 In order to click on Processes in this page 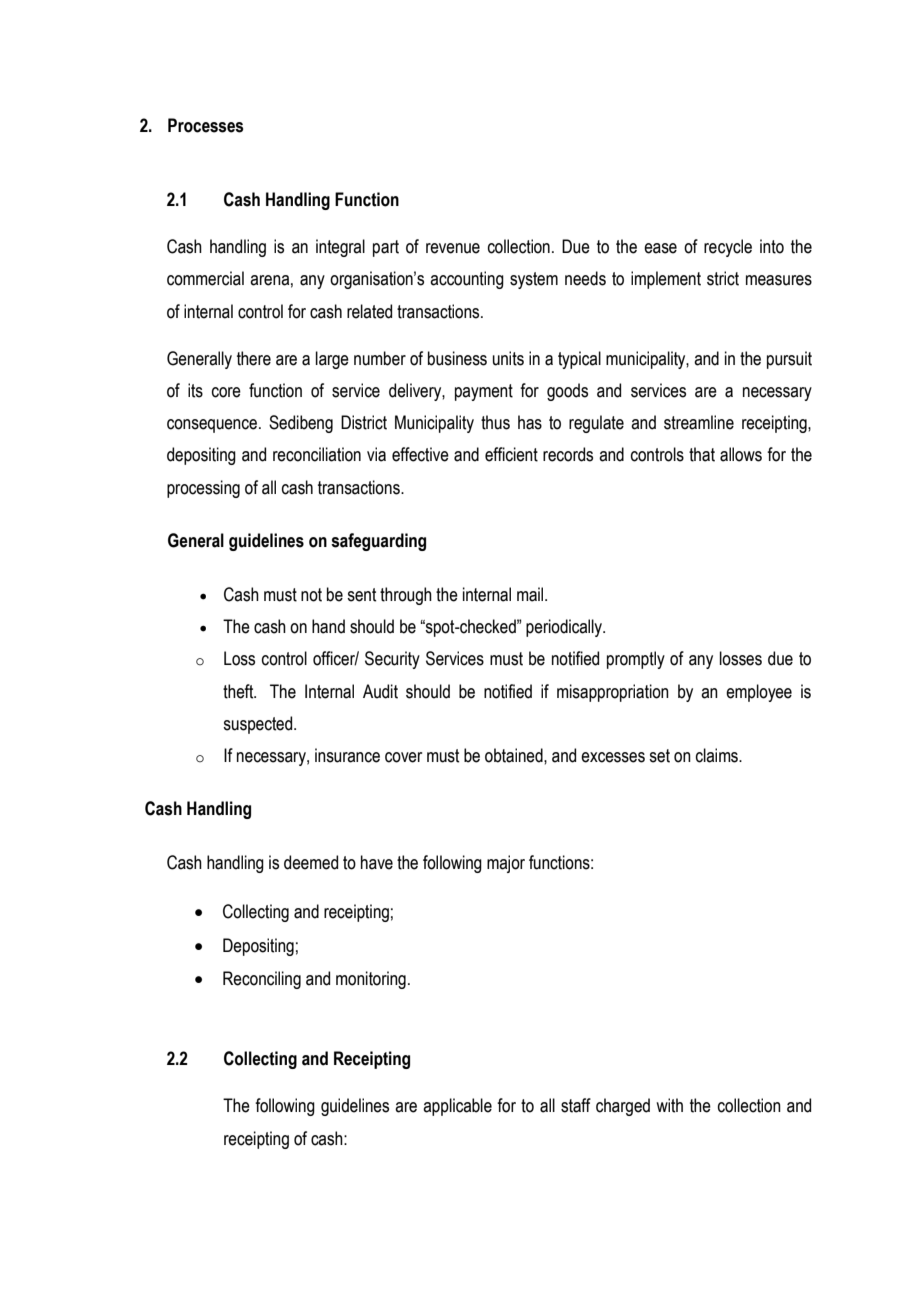, I will do `click(205, 125)`.
